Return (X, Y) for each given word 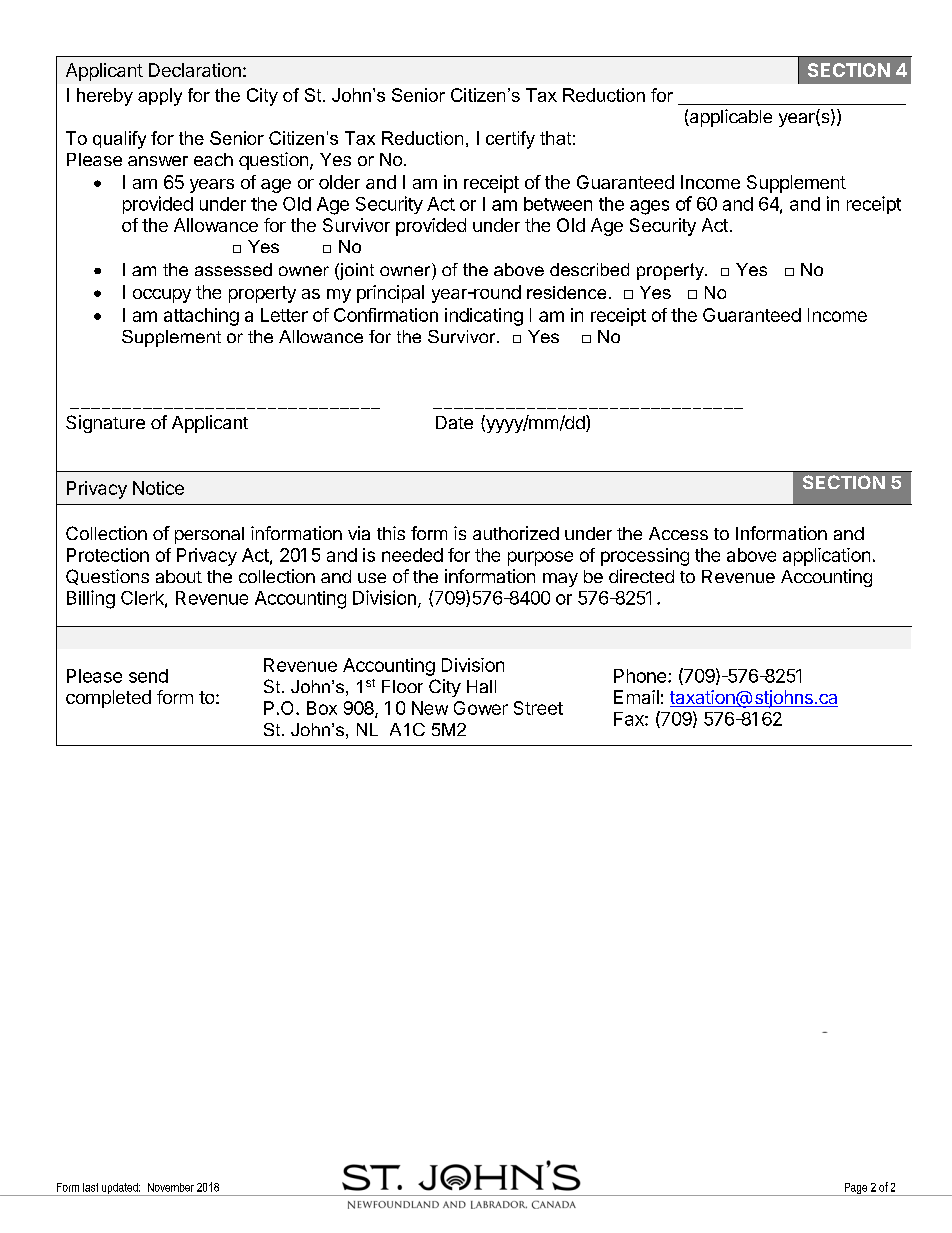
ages (649, 207)
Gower (481, 708)
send (148, 676)
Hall (481, 686)
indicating (484, 317)
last (90, 1187)
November (171, 1187)
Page (855, 1189)
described (589, 269)
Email (636, 697)
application (826, 557)
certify (510, 140)
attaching (201, 317)
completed (108, 699)
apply (160, 97)
